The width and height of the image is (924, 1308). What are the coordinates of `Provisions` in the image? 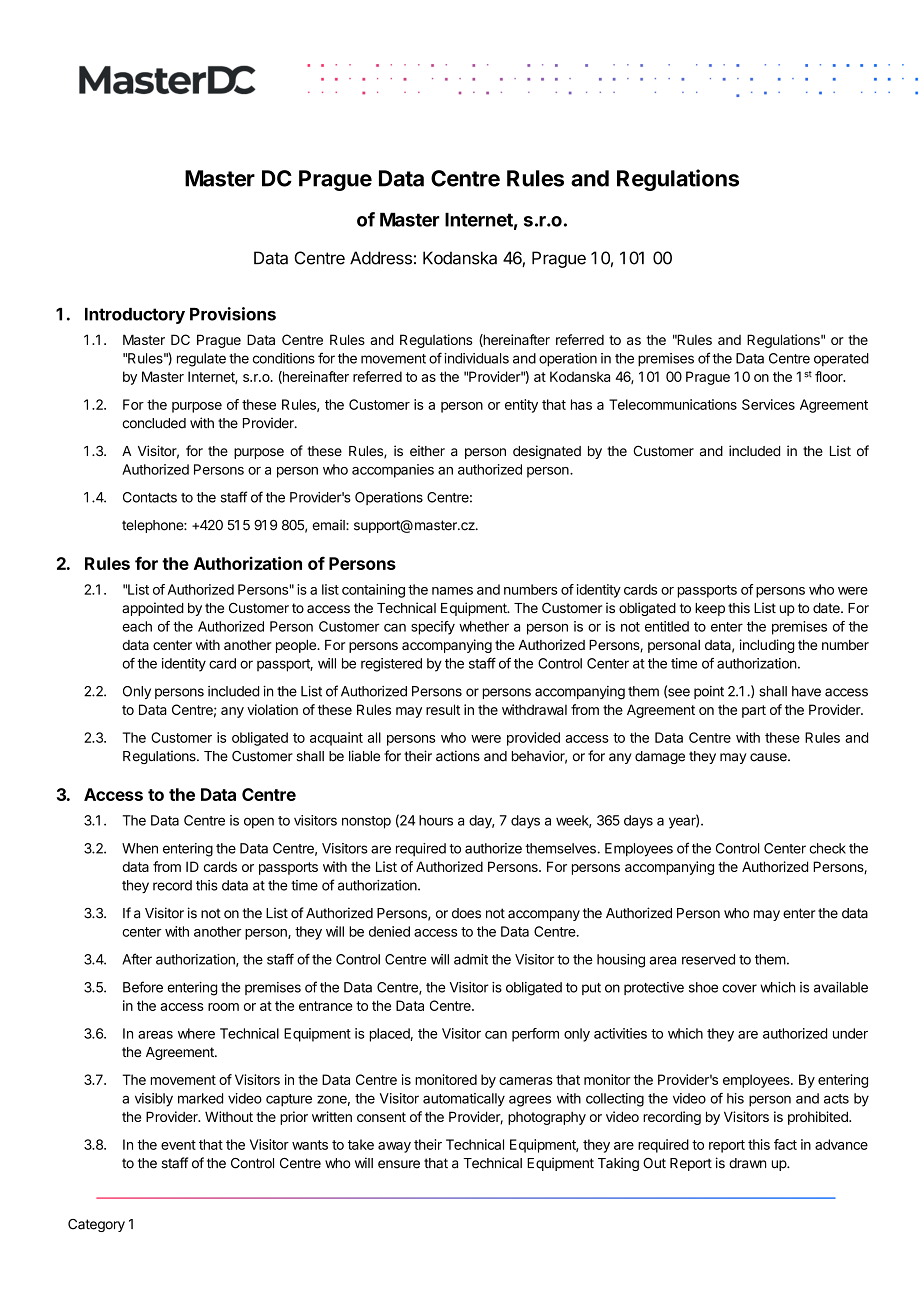 It's located at (233, 314).
